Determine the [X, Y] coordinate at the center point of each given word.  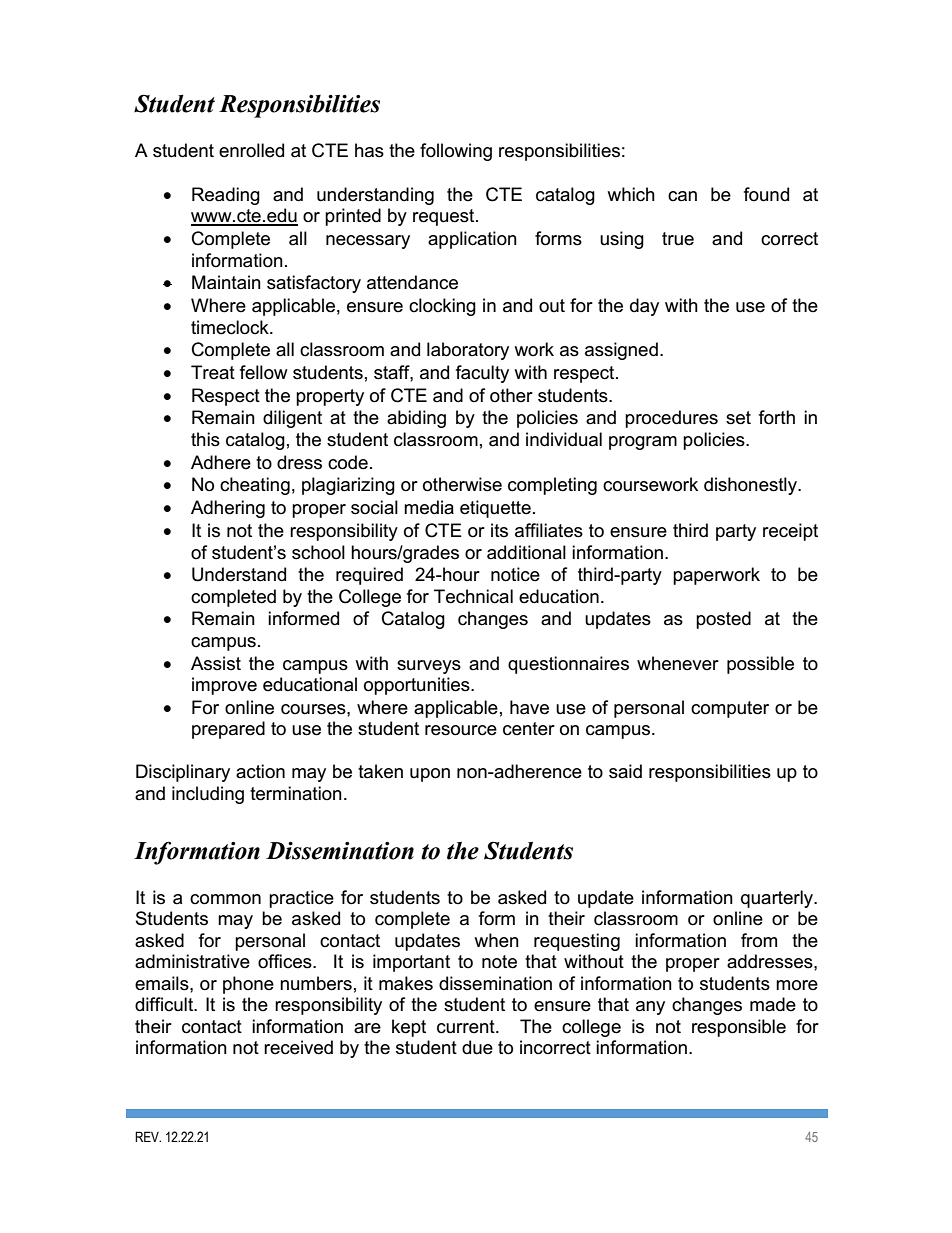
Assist [216, 663]
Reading [226, 196]
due [477, 1047]
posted [723, 620]
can [682, 196]
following [456, 152]
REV [148, 1136]
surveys [429, 667]
